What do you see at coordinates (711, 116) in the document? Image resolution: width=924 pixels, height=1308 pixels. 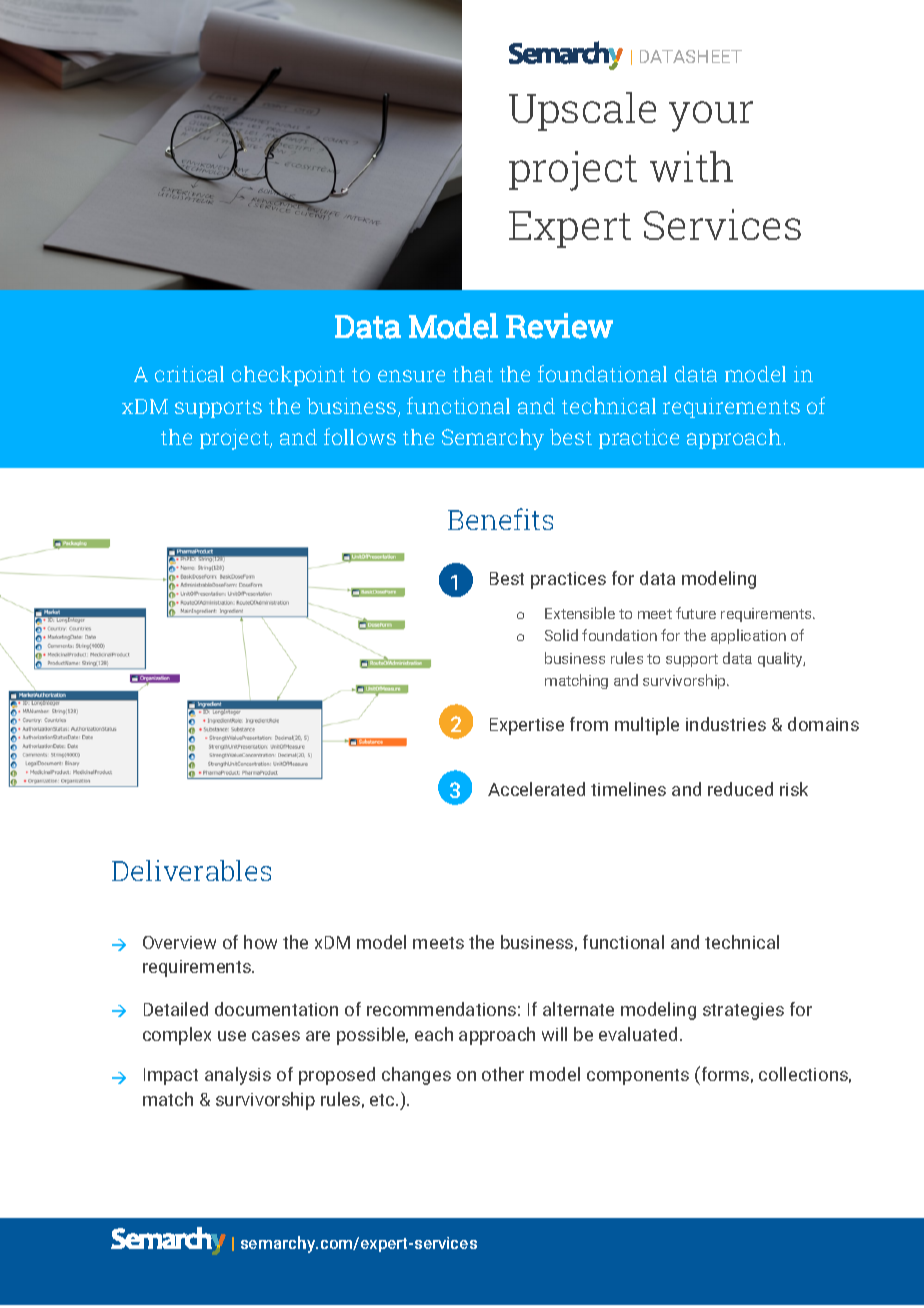 I see `your` at bounding box center [711, 116].
